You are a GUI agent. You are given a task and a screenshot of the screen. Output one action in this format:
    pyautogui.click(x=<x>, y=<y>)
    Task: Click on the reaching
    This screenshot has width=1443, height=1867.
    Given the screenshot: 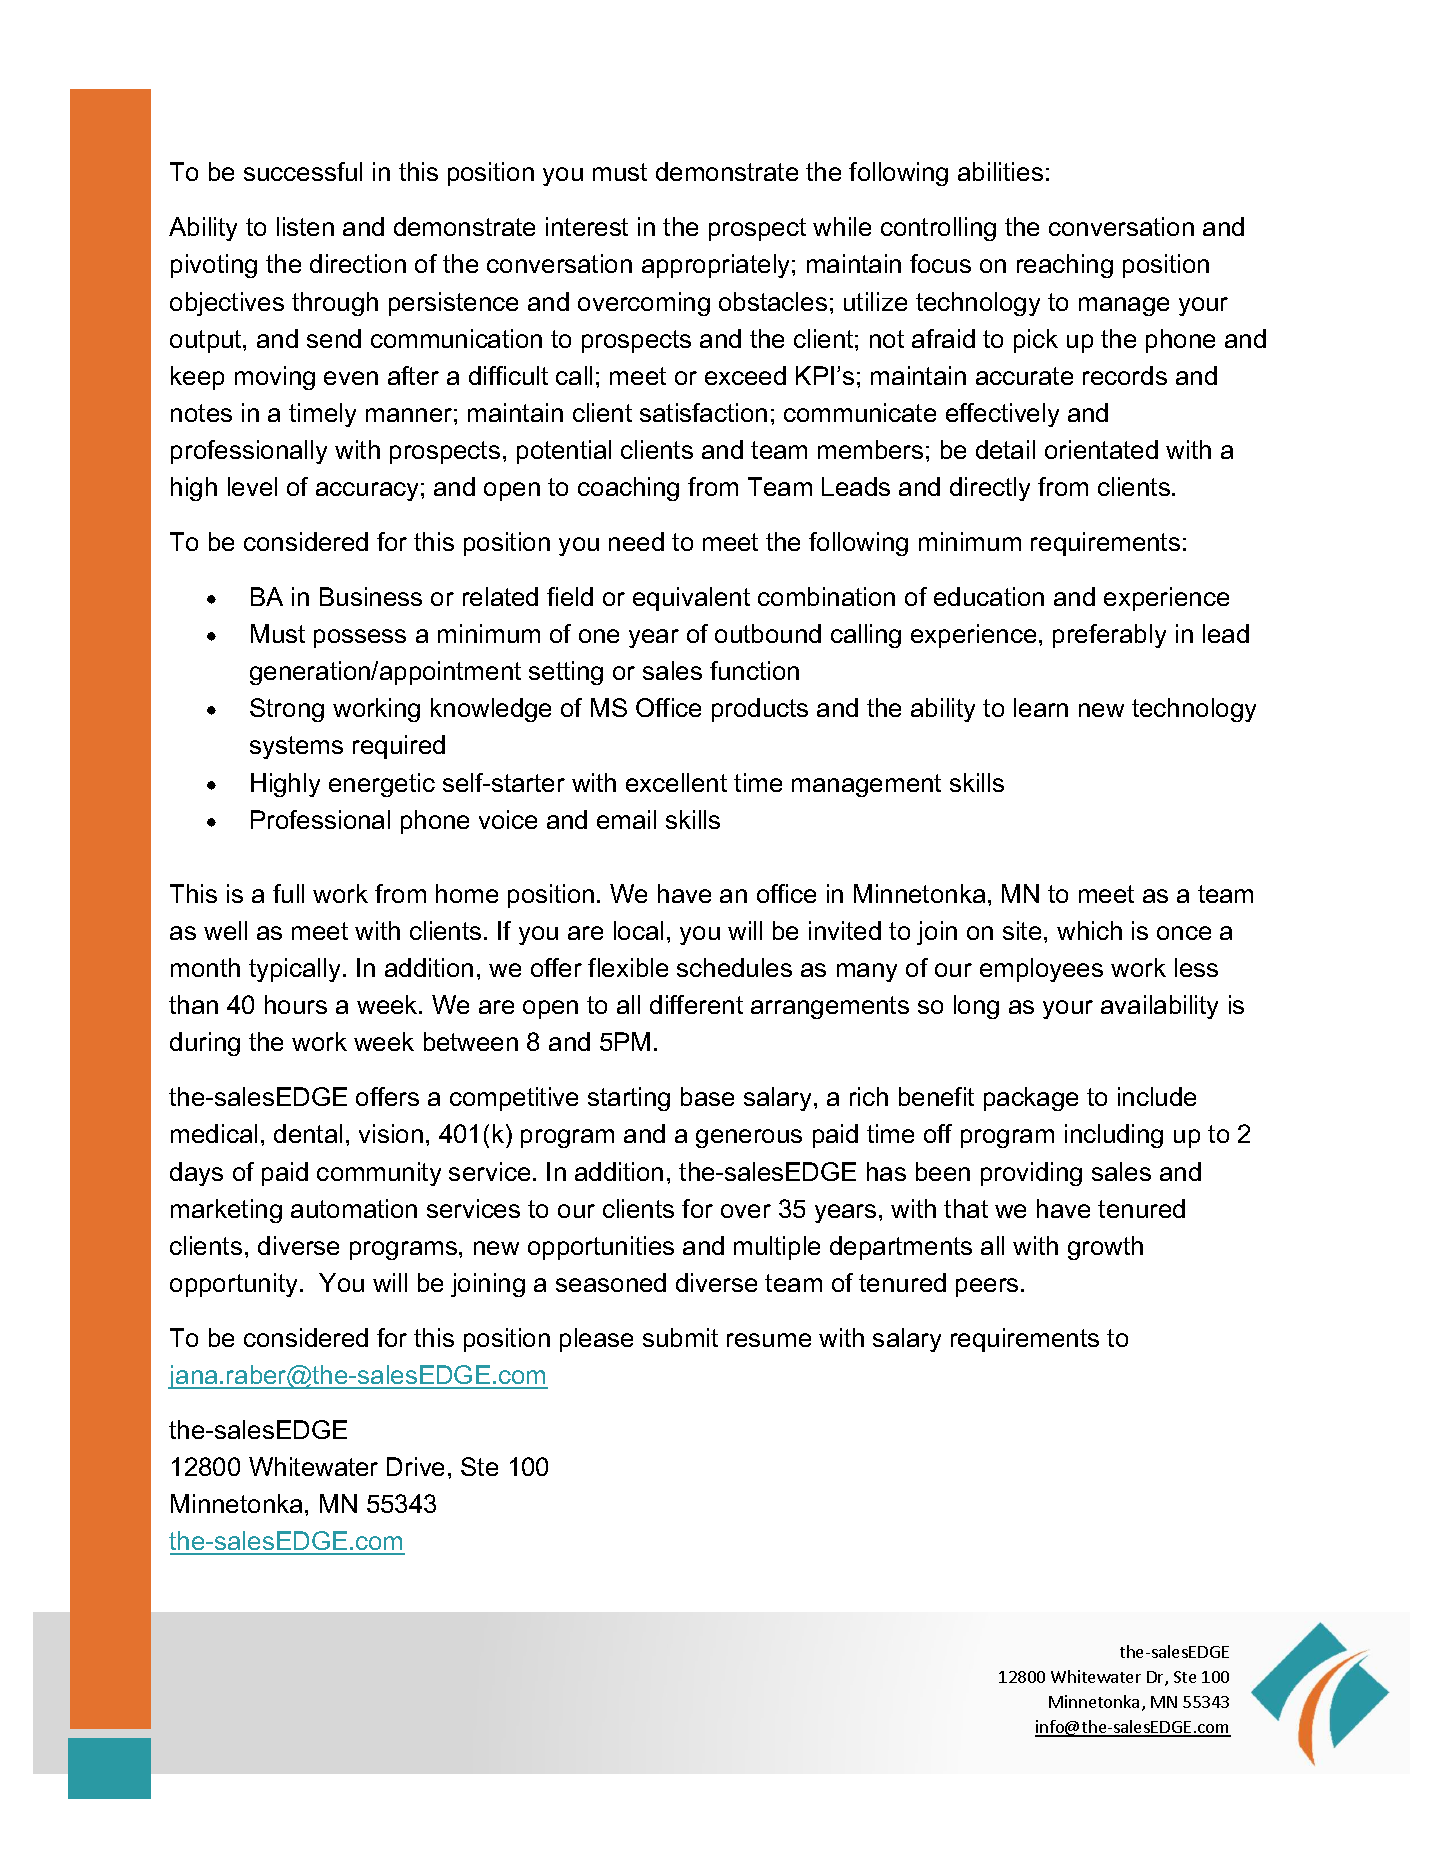 What is the action you would take?
    pyautogui.click(x=1065, y=266)
